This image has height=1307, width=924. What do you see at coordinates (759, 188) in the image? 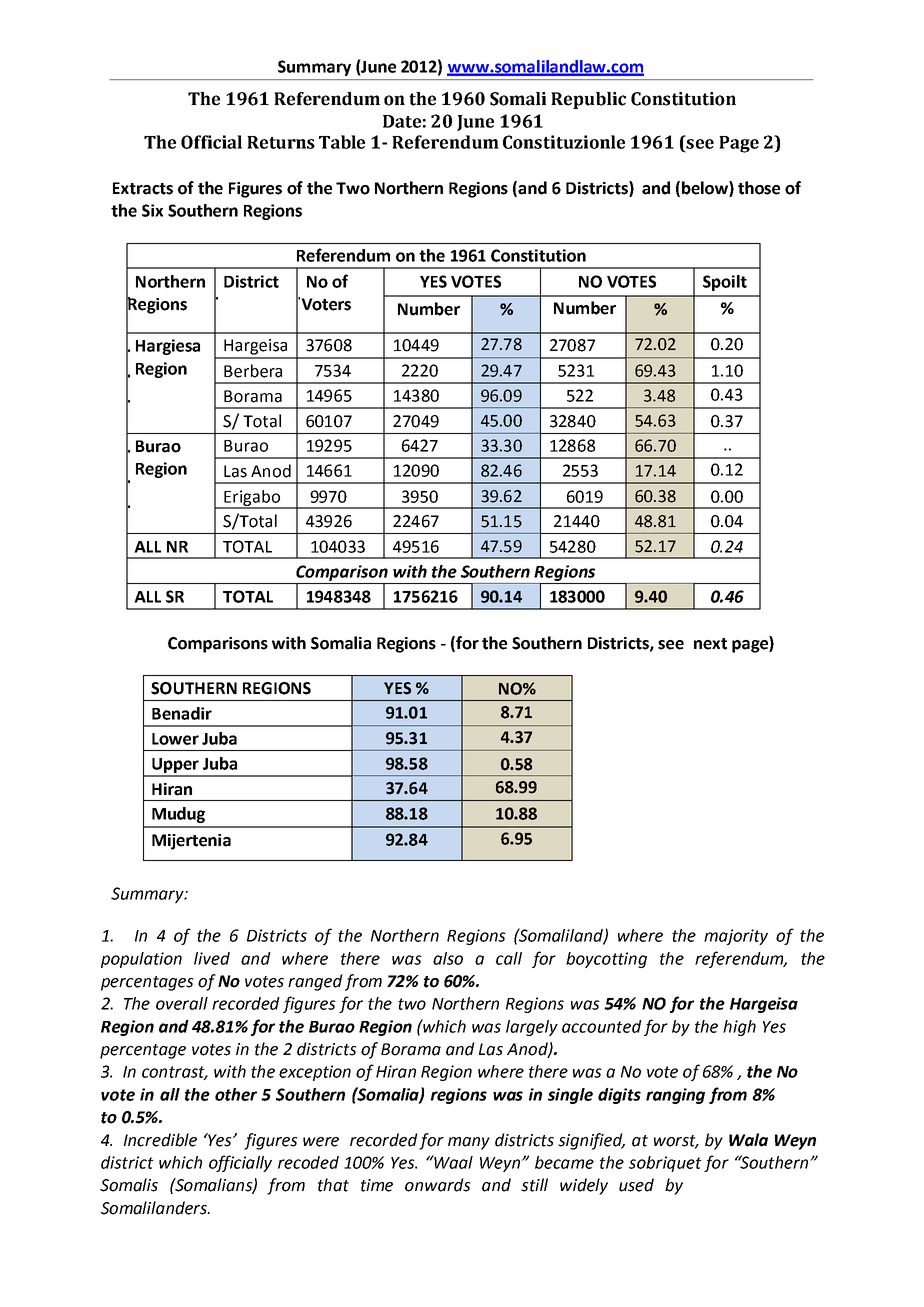
I see `those` at bounding box center [759, 188].
